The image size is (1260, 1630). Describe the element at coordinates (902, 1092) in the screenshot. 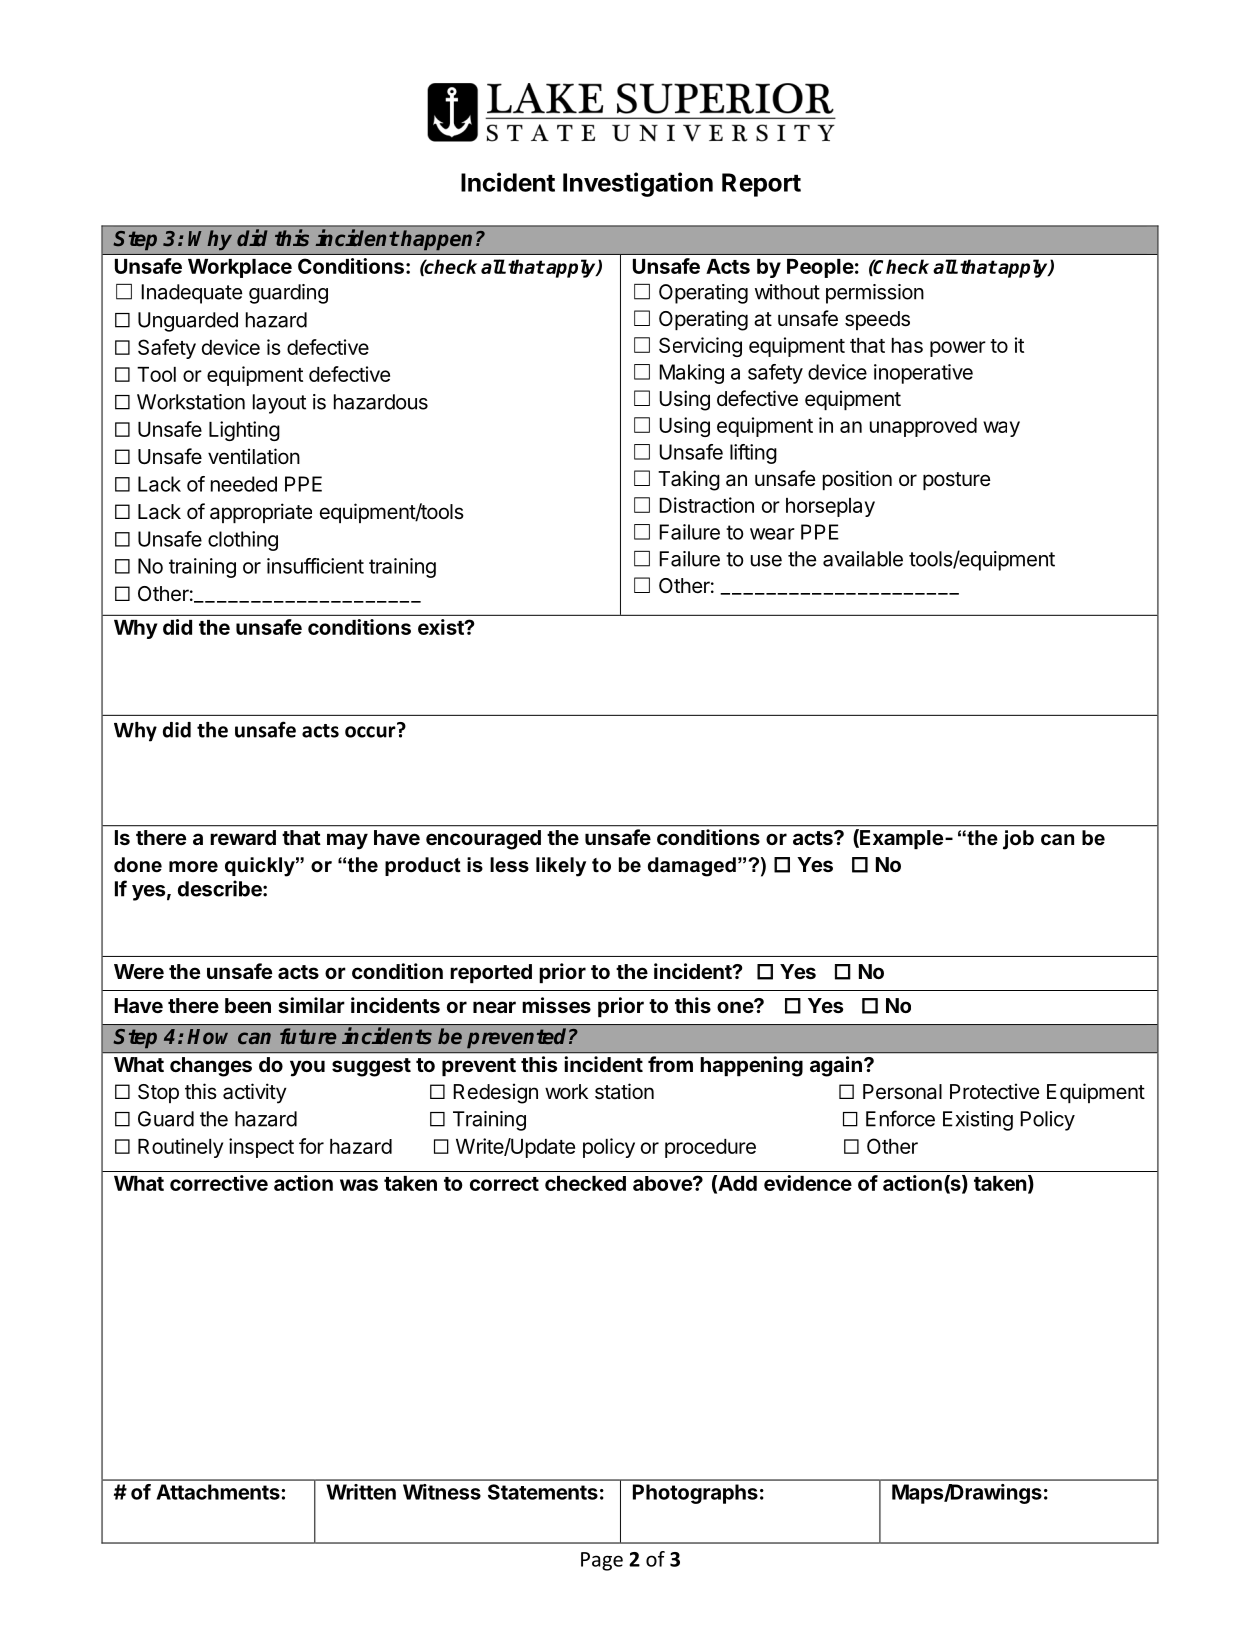

I see `Personal` at that location.
